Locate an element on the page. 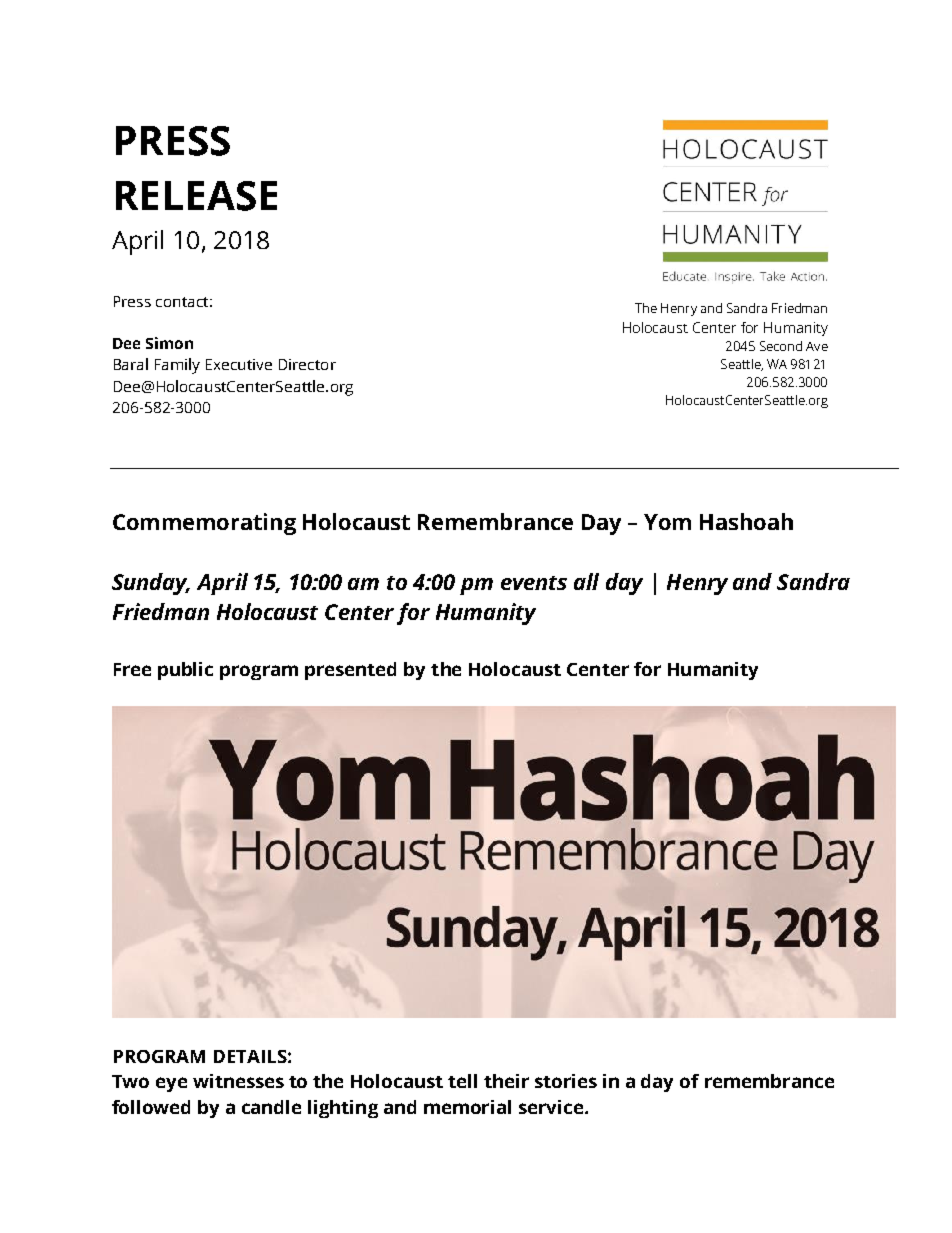 This document has width=952, height=1233. Yom is located at coordinates (667, 522).
